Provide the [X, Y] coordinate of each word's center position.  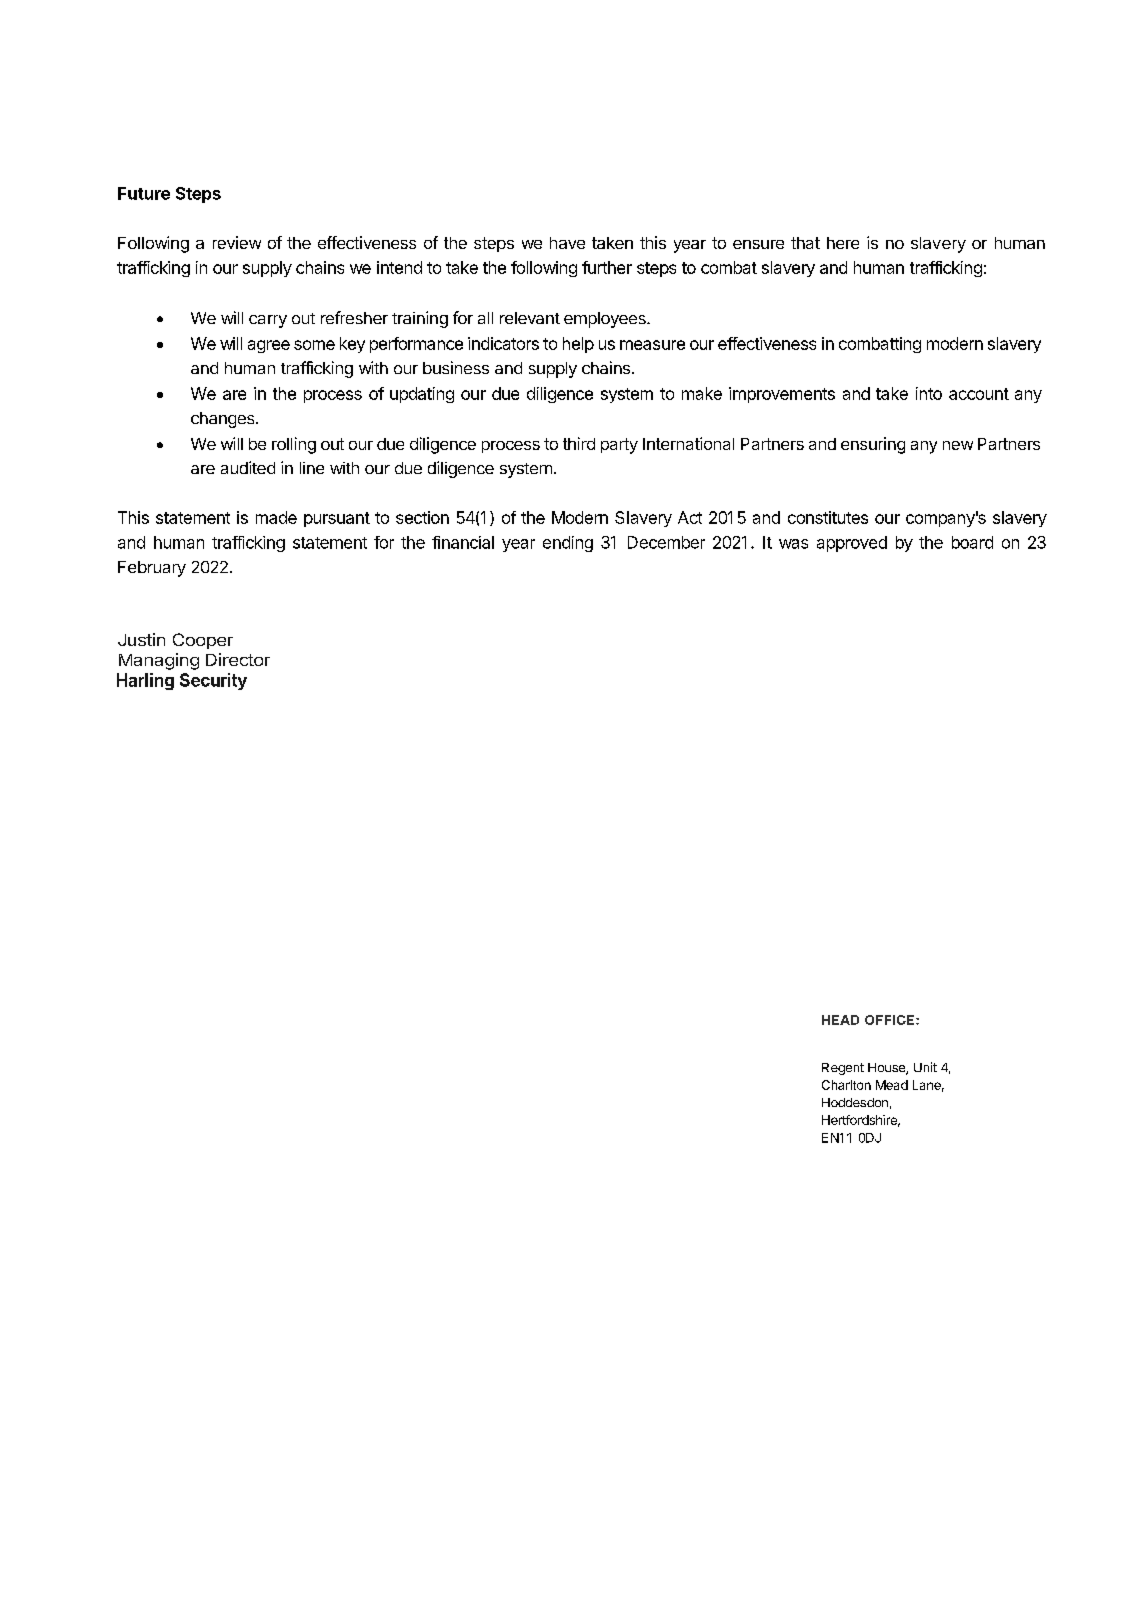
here [843, 243]
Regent [843, 1069]
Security [213, 681]
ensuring [873, 445]
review [237, 242]
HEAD [840, 1020]
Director [238, 659]
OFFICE [891, 1020]
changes [224, 420]
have [567, 243]
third [579, 443]
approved [852, 544]
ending [568, 544]
